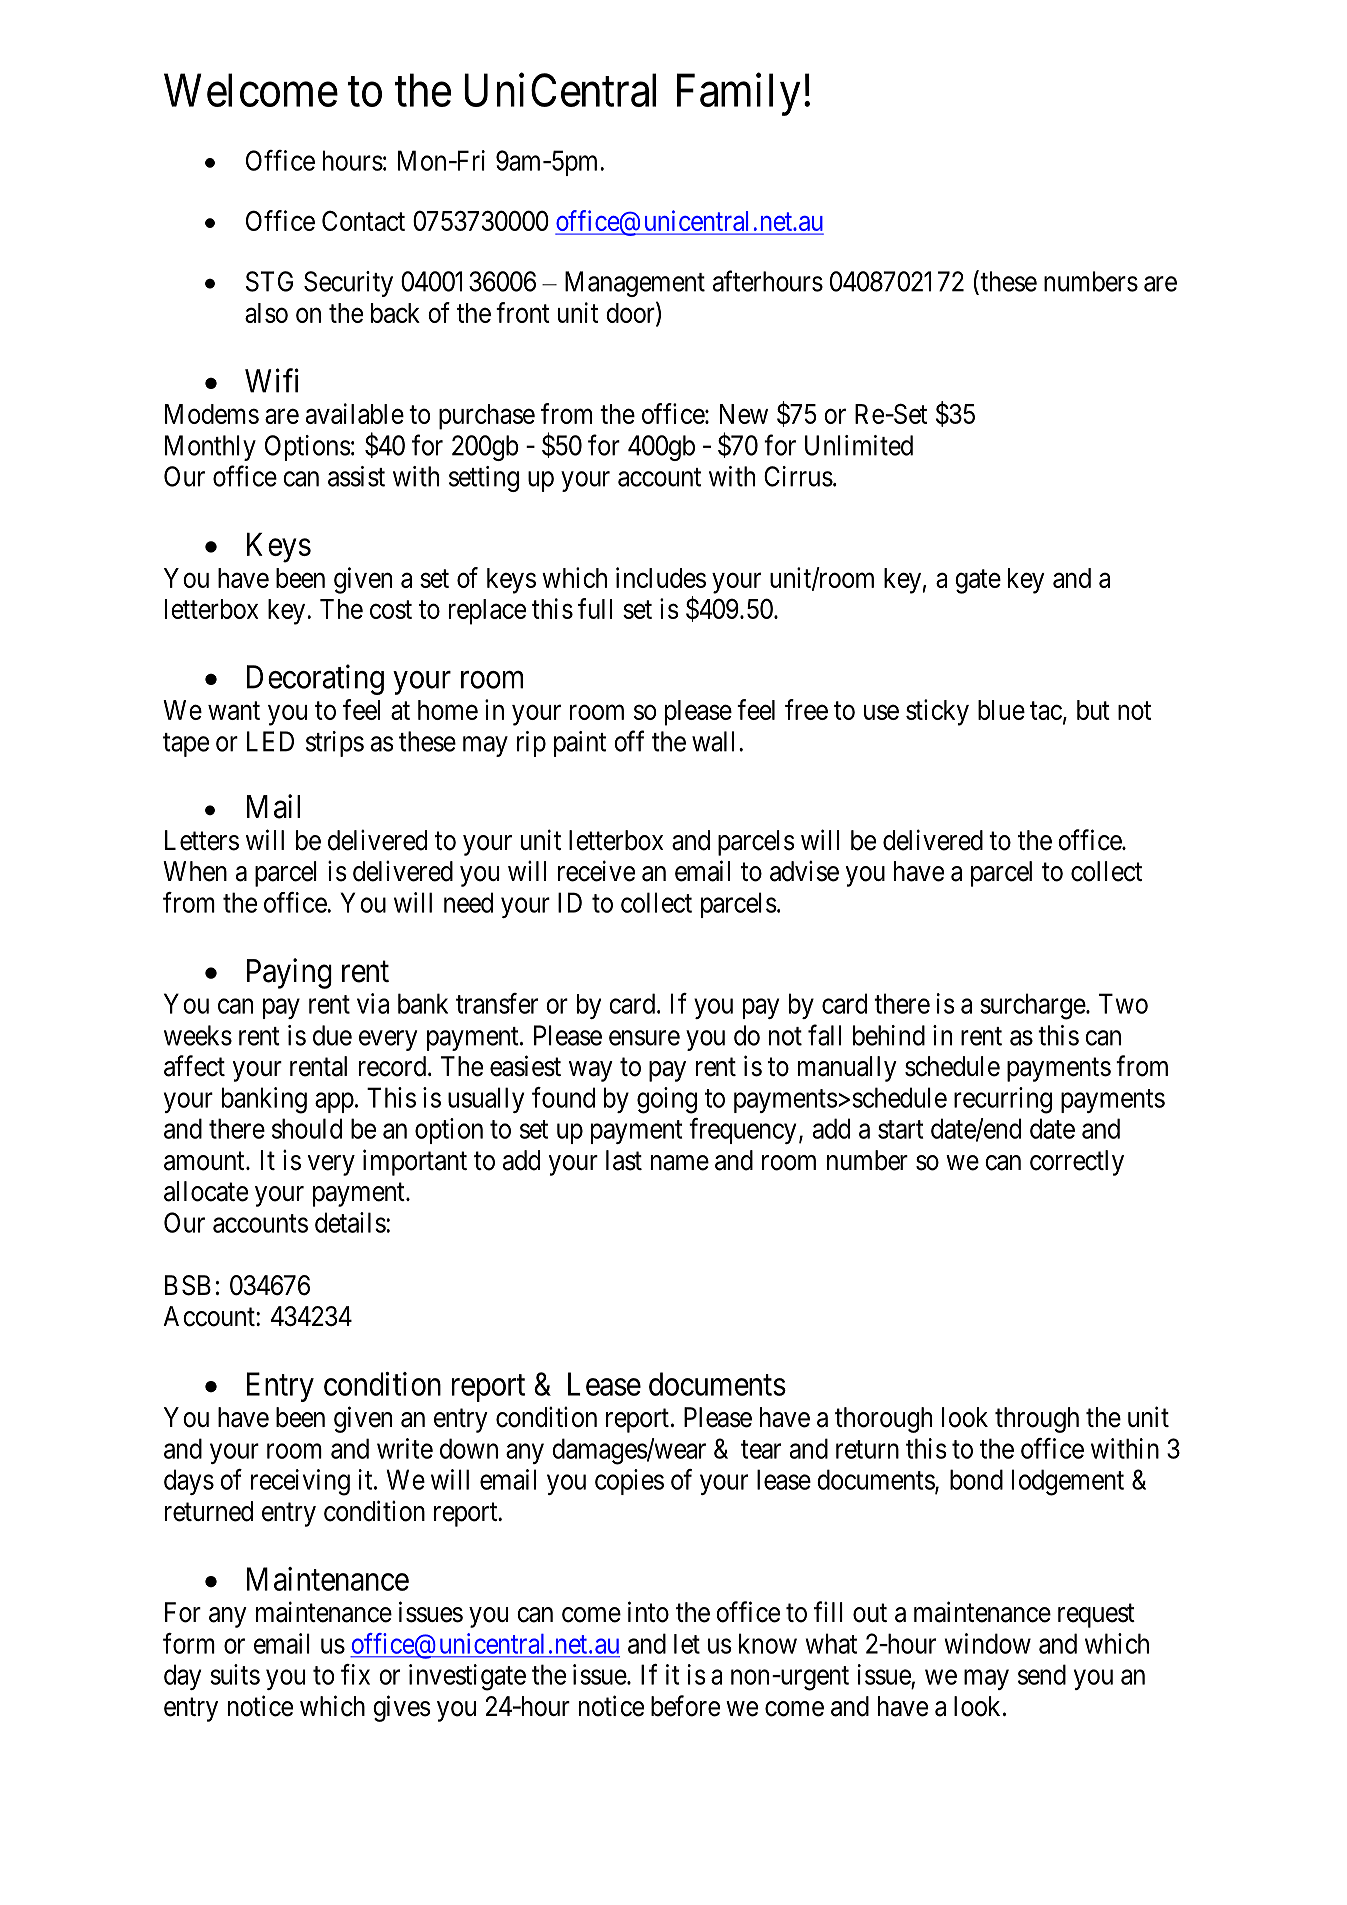 The height and width of the page is (1905, 1347). Describe the element at coordinates (859, 445) in the page. I see `Unlimited` at that location.
